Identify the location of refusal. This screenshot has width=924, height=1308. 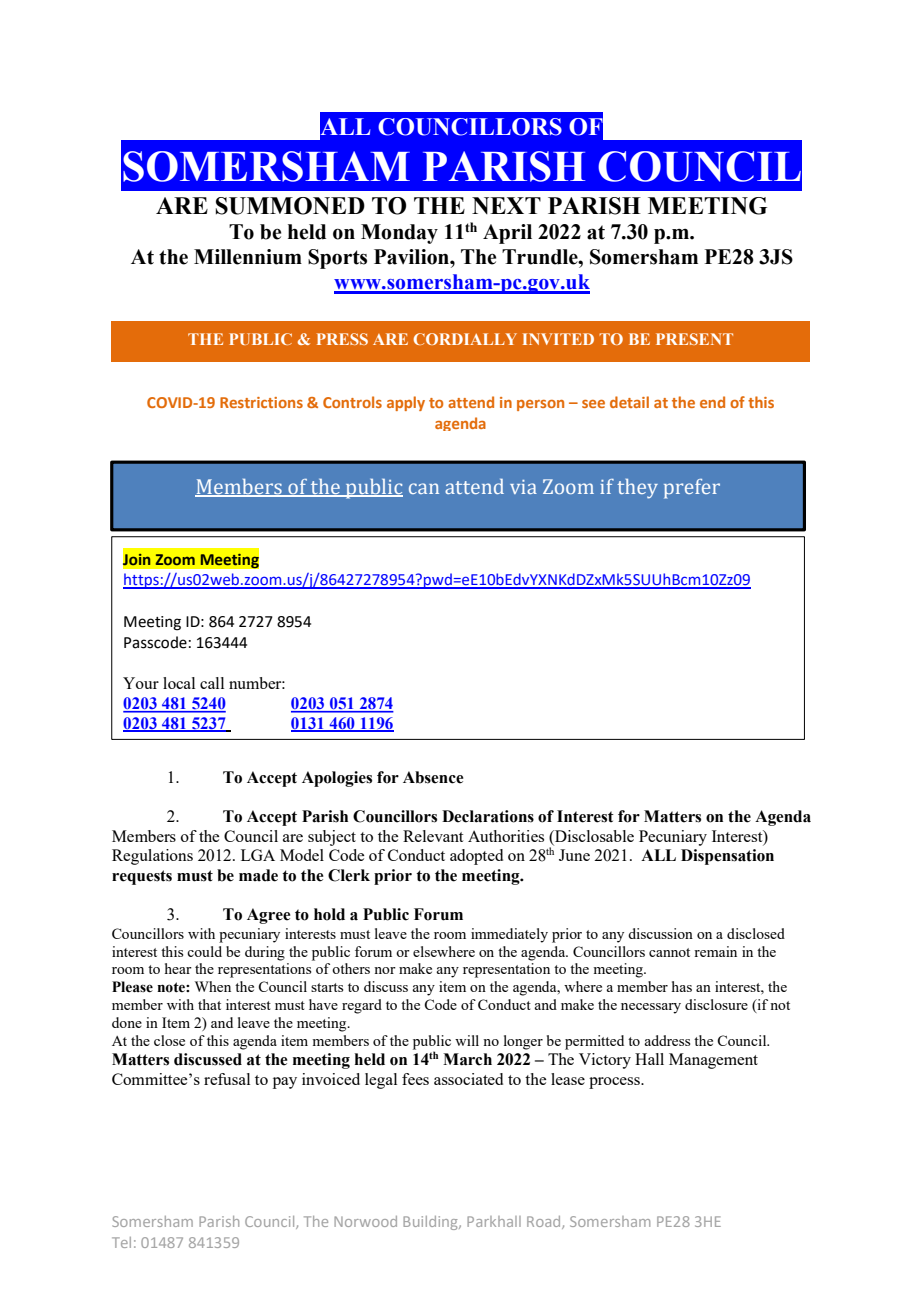
(227, 1079).
